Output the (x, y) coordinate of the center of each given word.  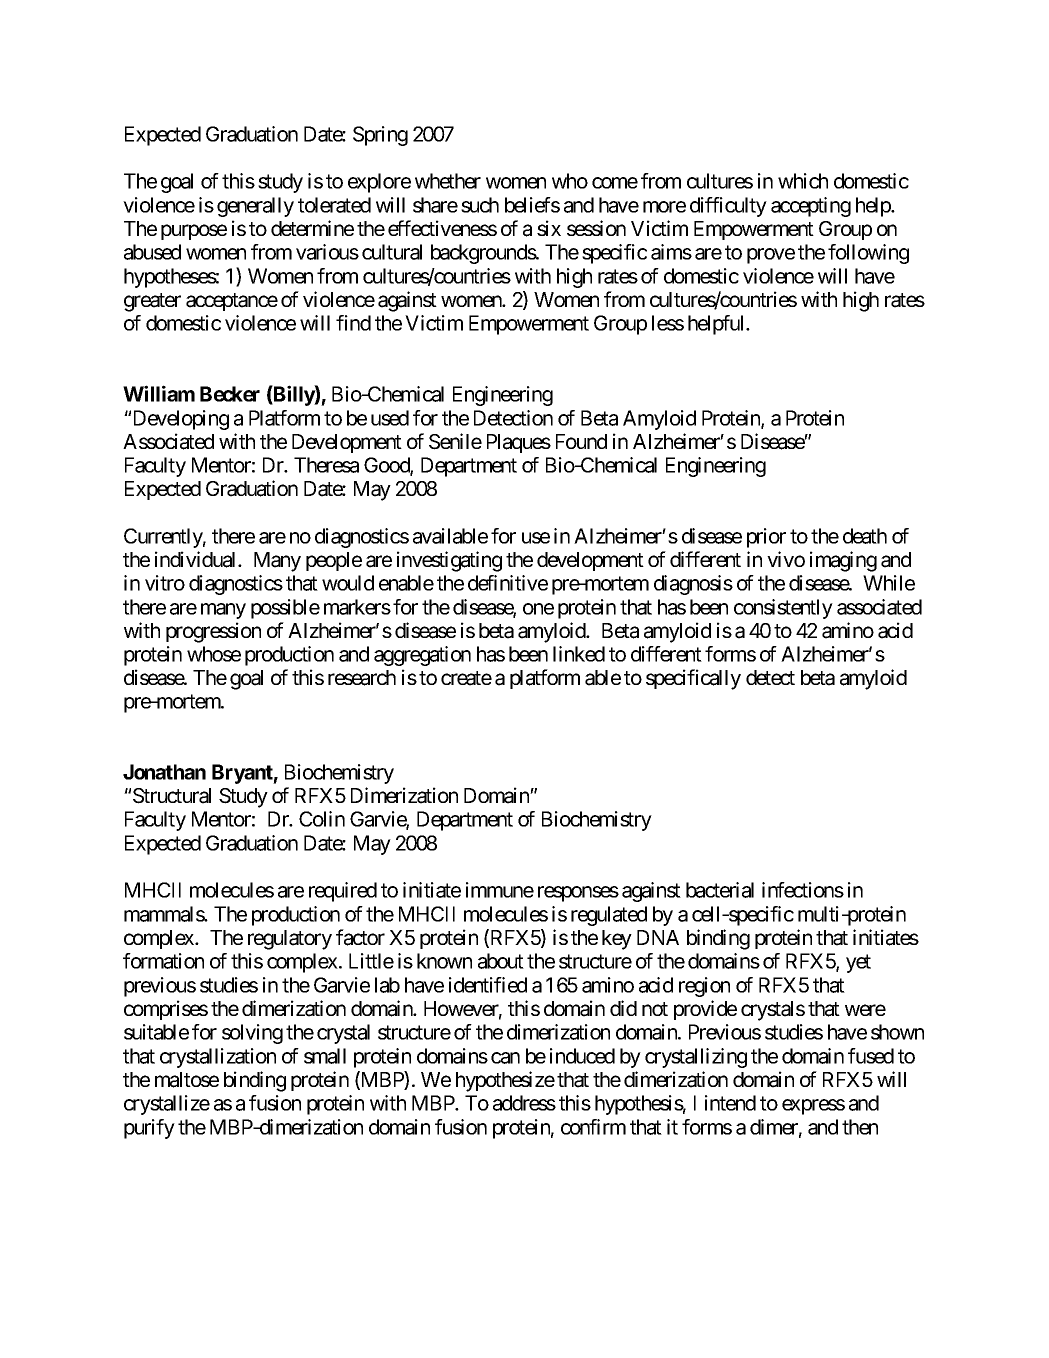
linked (579, 654)
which (803, 181)
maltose (187, 1080)
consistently (783, 609)
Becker (230, 394)
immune (500, 890)
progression (213, 632)
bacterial (720, 890)
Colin (322, 819)
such (480, 205)
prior (766, 538)
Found (581, 441)
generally (255, 207)
